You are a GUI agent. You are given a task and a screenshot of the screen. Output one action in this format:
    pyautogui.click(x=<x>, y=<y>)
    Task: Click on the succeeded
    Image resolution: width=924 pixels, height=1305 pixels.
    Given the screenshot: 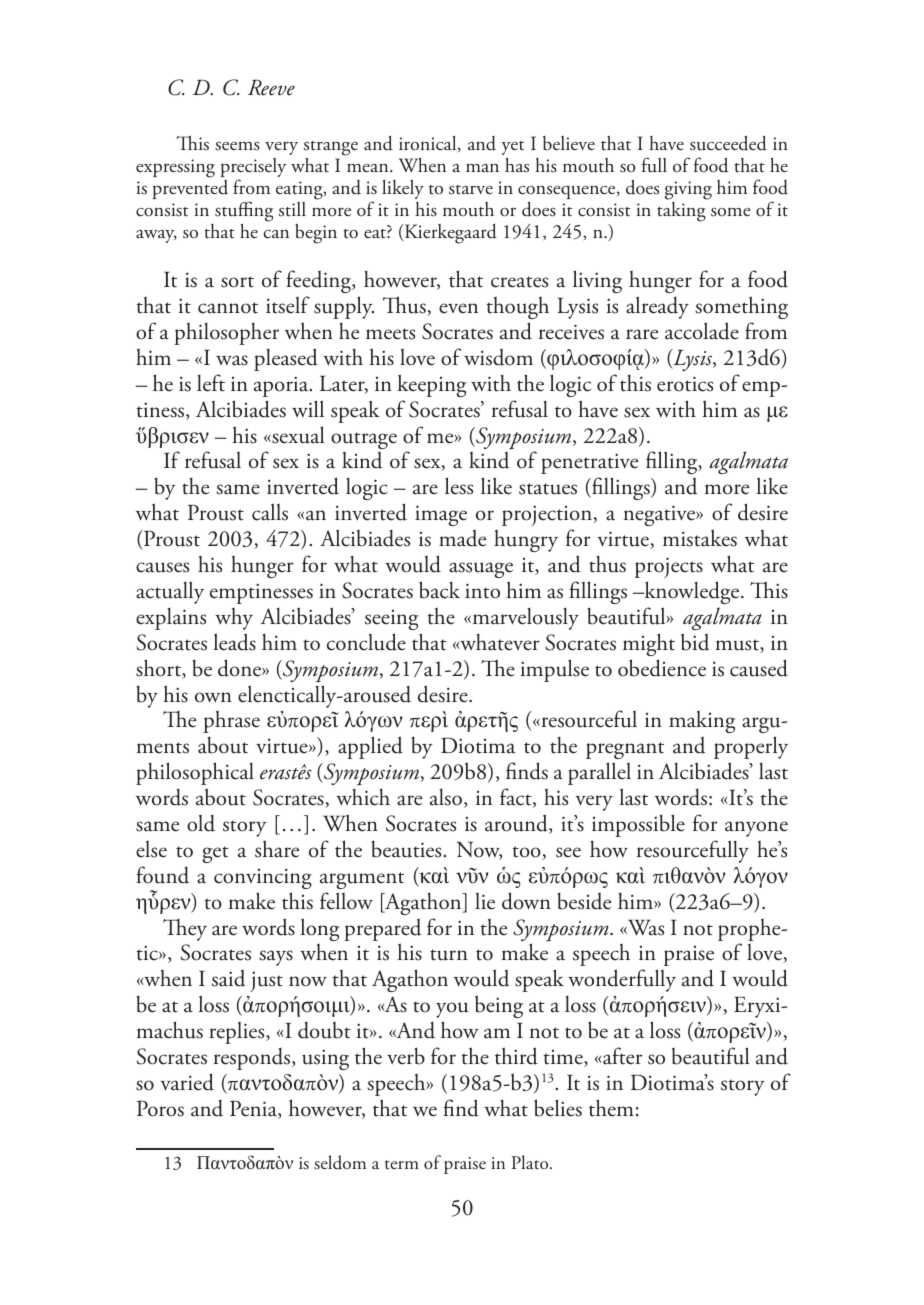 What is the action you would take?
    pyautogui.click(x=728, y=143)
